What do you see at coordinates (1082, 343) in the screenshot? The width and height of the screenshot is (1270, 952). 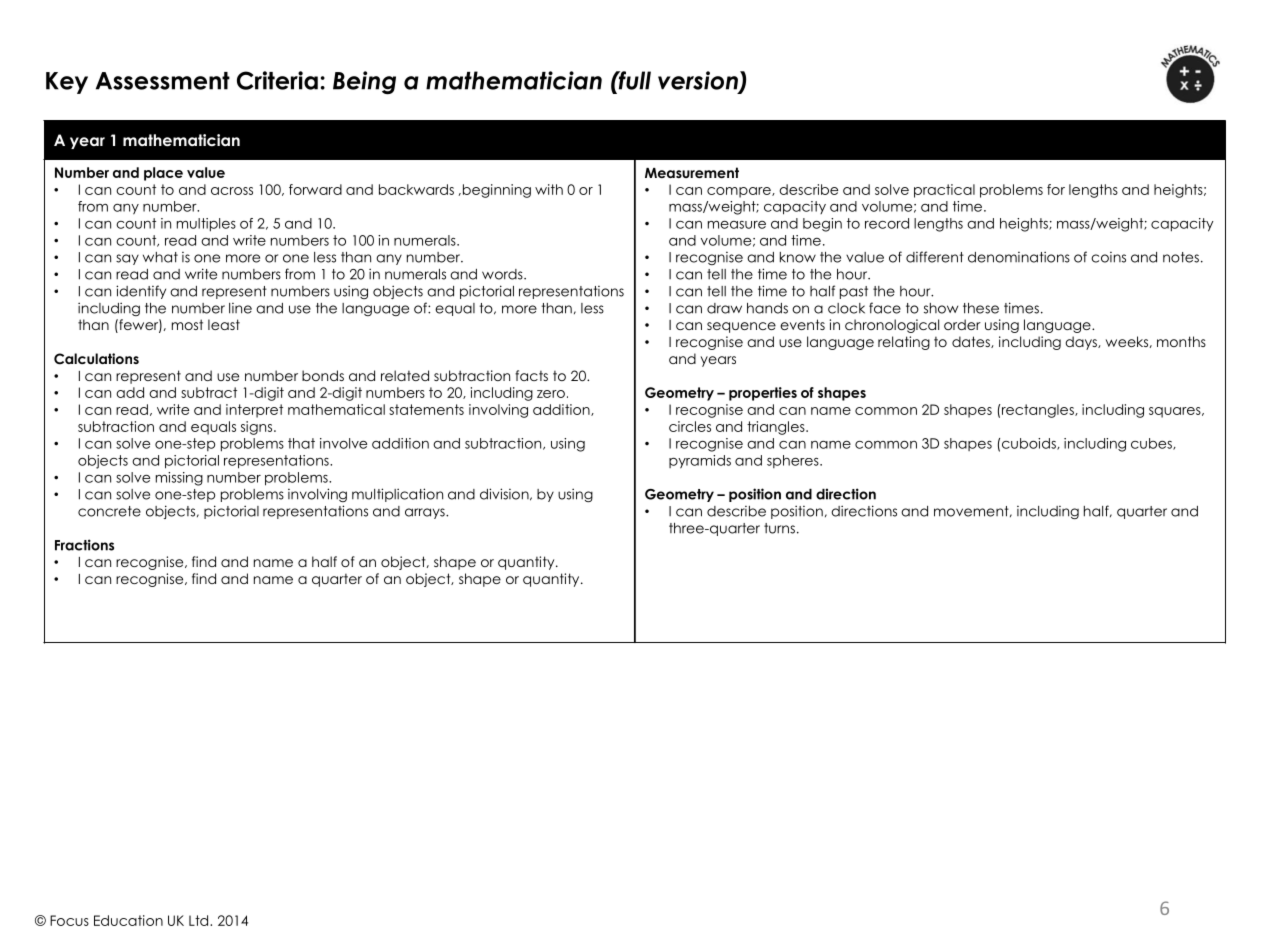 I see `days` at bounding box center [1082, 343].
